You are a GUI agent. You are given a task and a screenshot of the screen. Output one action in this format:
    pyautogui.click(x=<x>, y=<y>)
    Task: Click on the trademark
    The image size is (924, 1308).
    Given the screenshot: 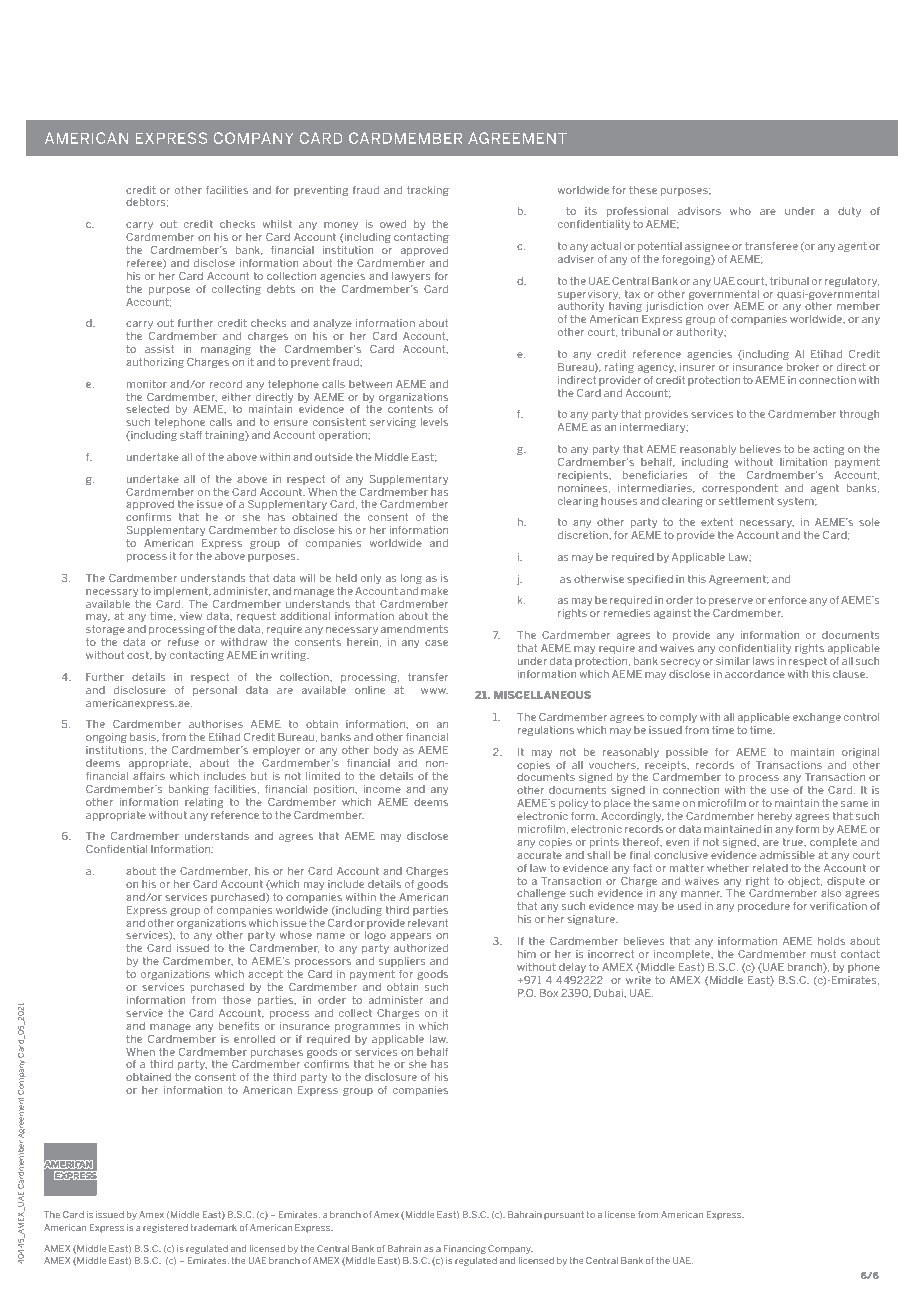 What is the action you would take?
    pyautogui.click(x=213, y=1227)
